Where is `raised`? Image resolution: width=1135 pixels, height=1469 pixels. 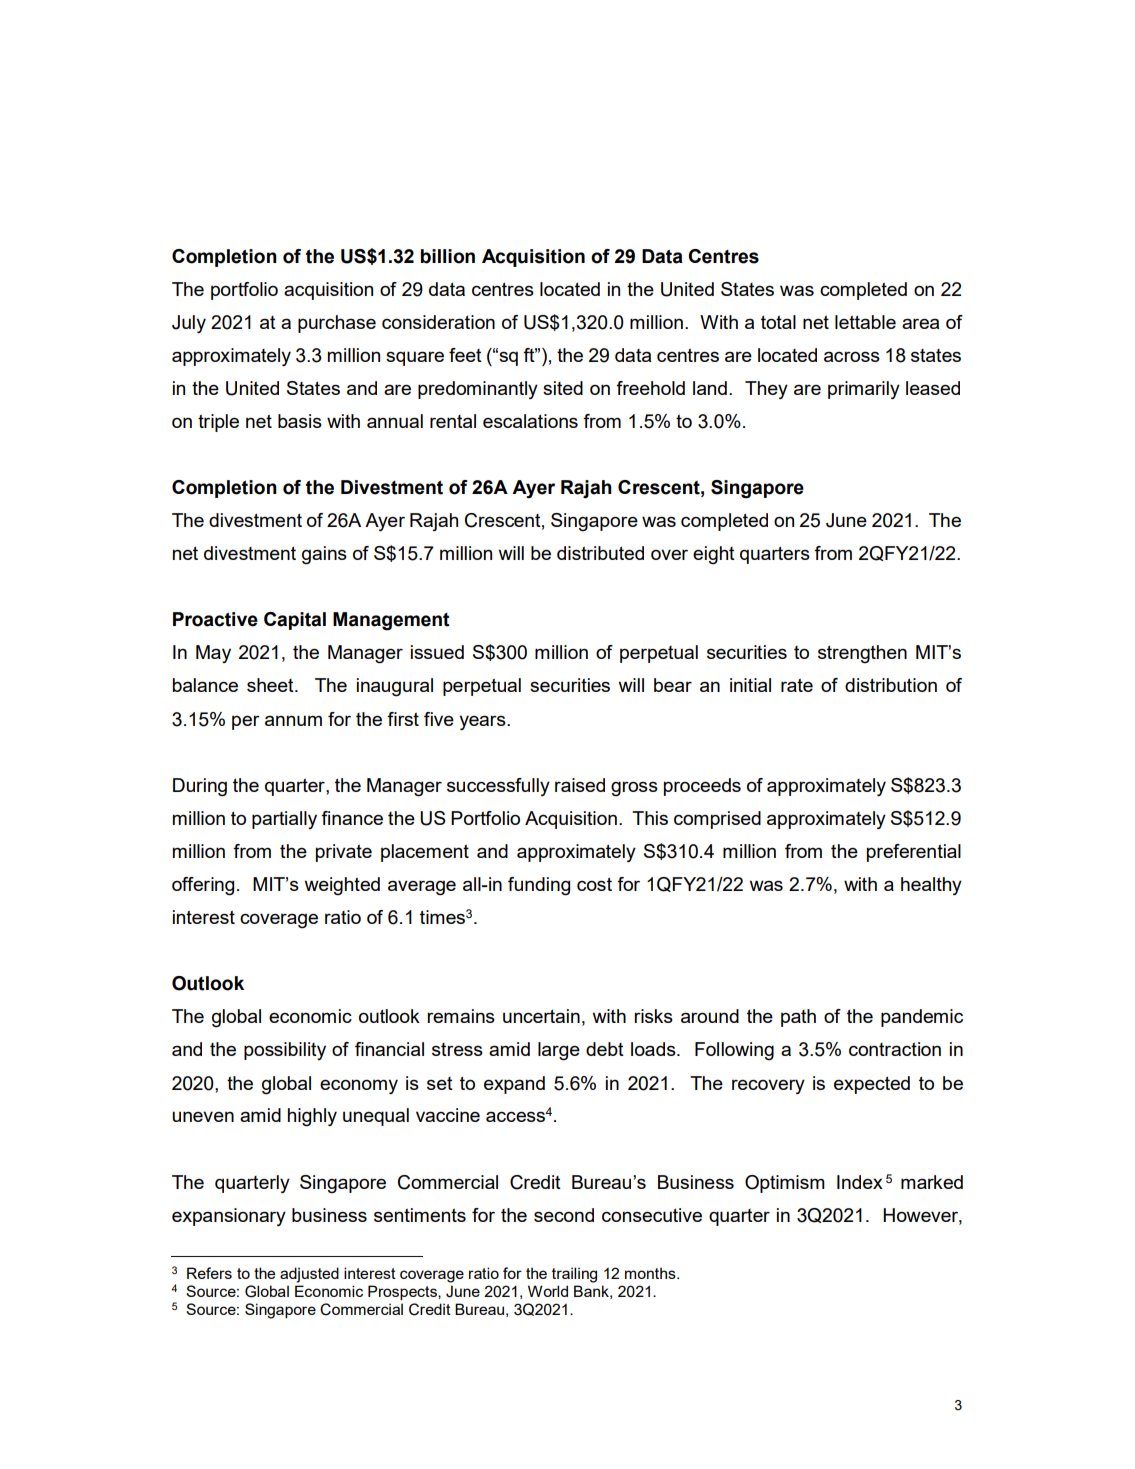
raised is located at coordinates (580, 785).
